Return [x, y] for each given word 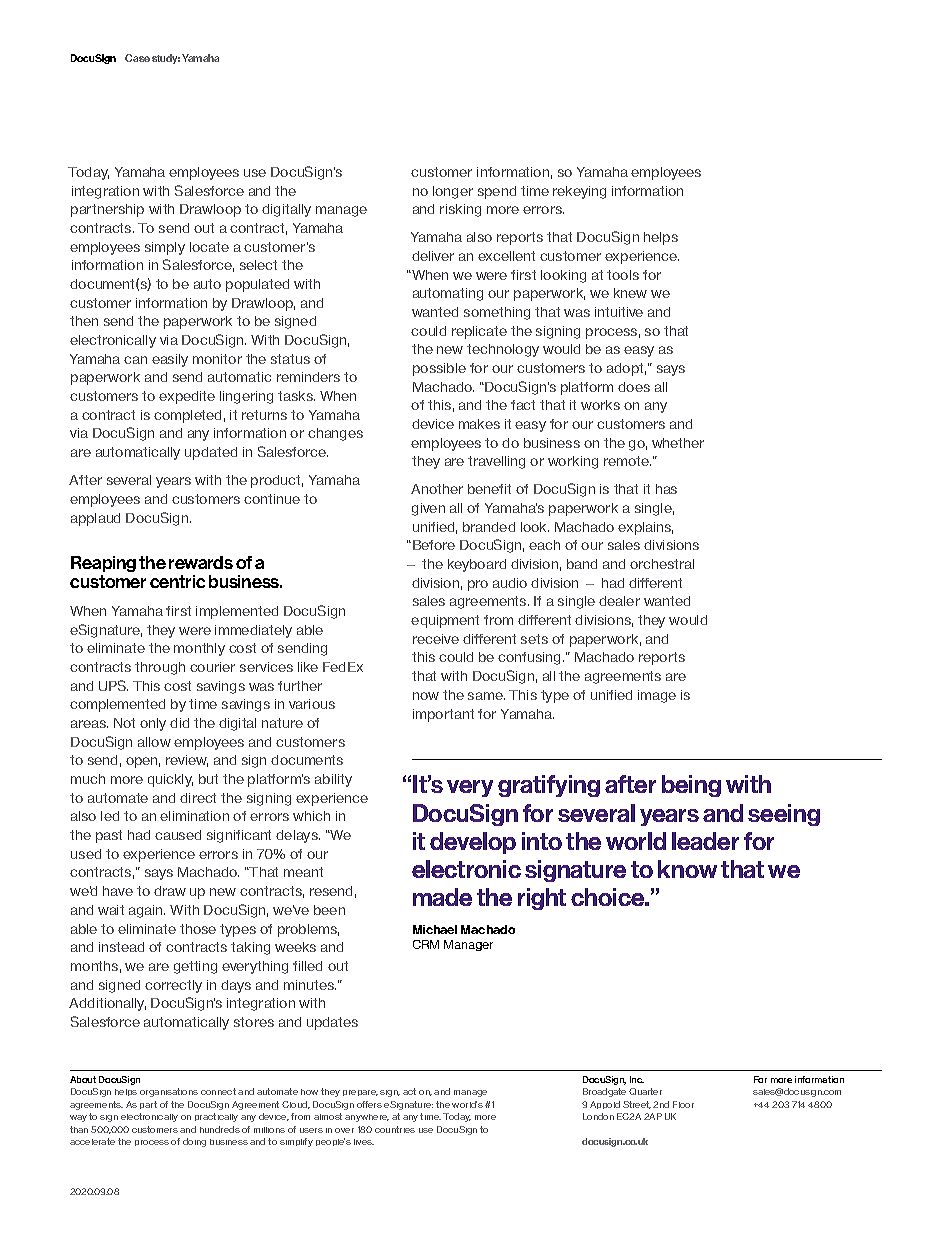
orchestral [662, 564]
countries [395, 1129]
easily [170, 360]
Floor [683, 1104]
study [166, 59]
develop [473, 843]
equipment [445, 621]
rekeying [579, 192]
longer [453, 192]
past [109, 836]
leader [705, 841]
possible [439, 369]
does [634, 387]
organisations [169, 1092]
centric [177, 581]
